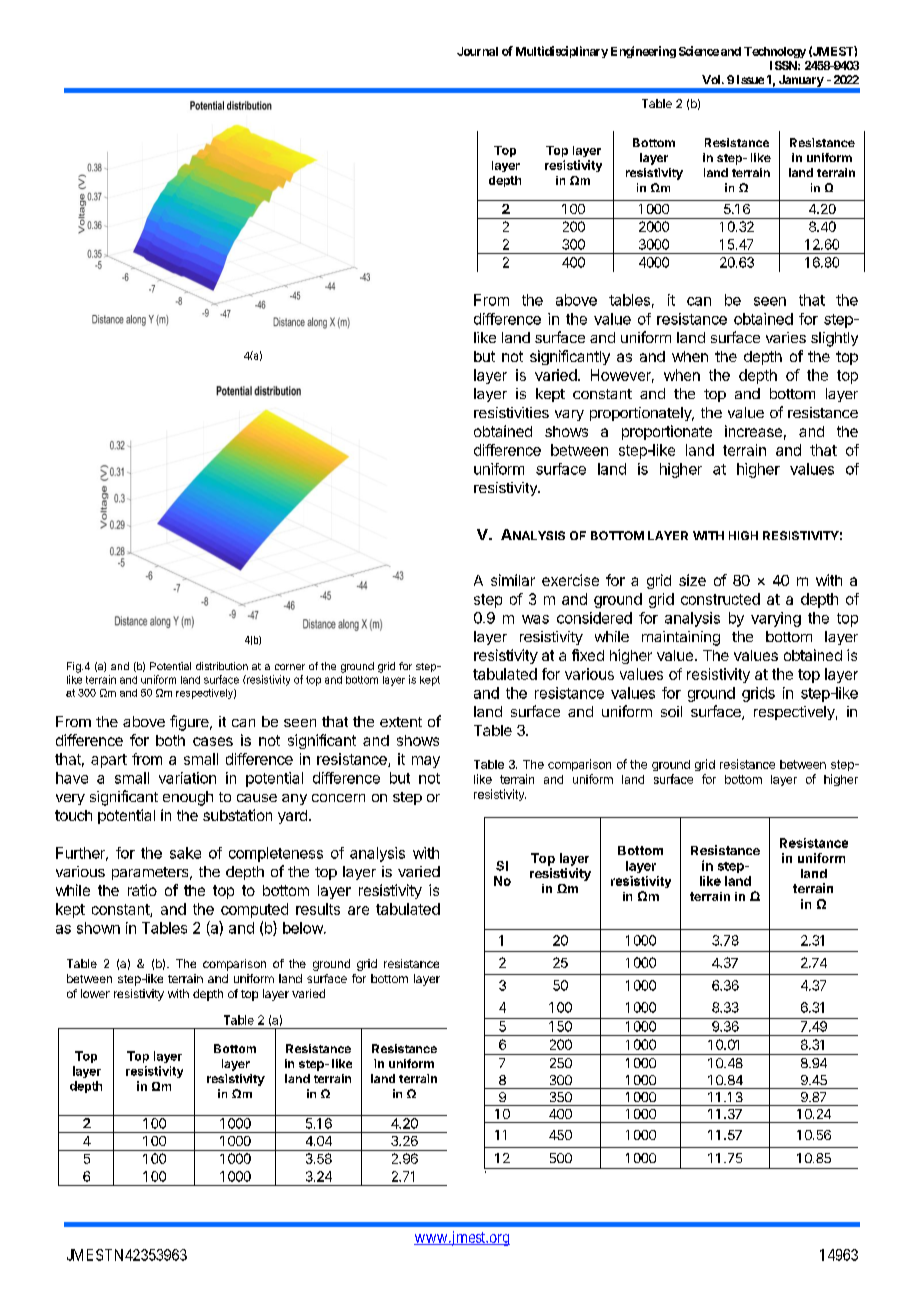 This document has height=1308, width=924. What do you see at coordinates (750, 79) in the document?
I see `Issue` at bounding box center [750, 79].
